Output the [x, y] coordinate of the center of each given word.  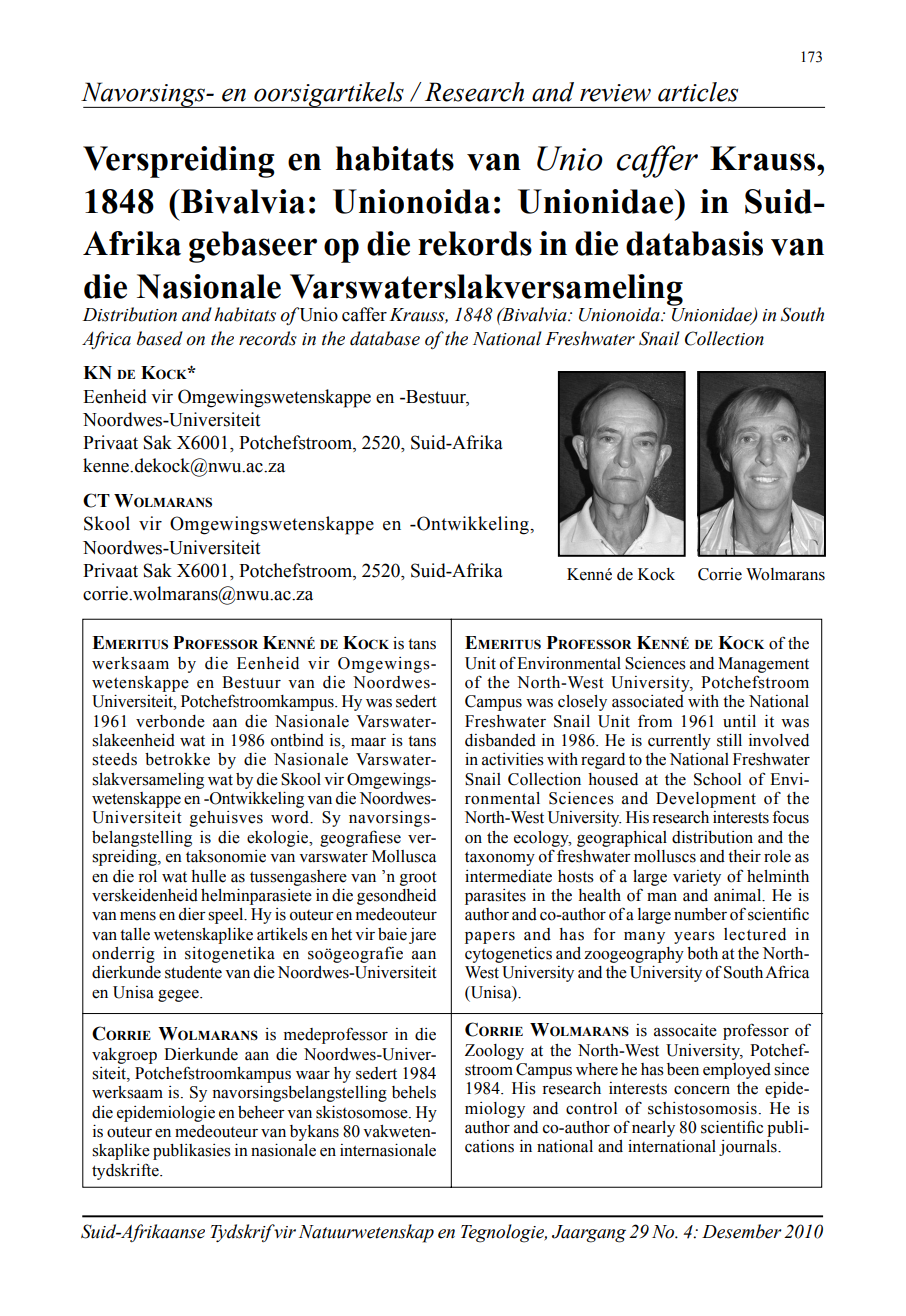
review [615, 93]
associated [648, 701]
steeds [114, 759]
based [160, 338]
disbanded [500, 740]
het [341, 934]
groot [418, 878]
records [268, 338]
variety [697, 878]
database [385, 338]
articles [698, 92]
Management [763, 665]
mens [138, 916]
